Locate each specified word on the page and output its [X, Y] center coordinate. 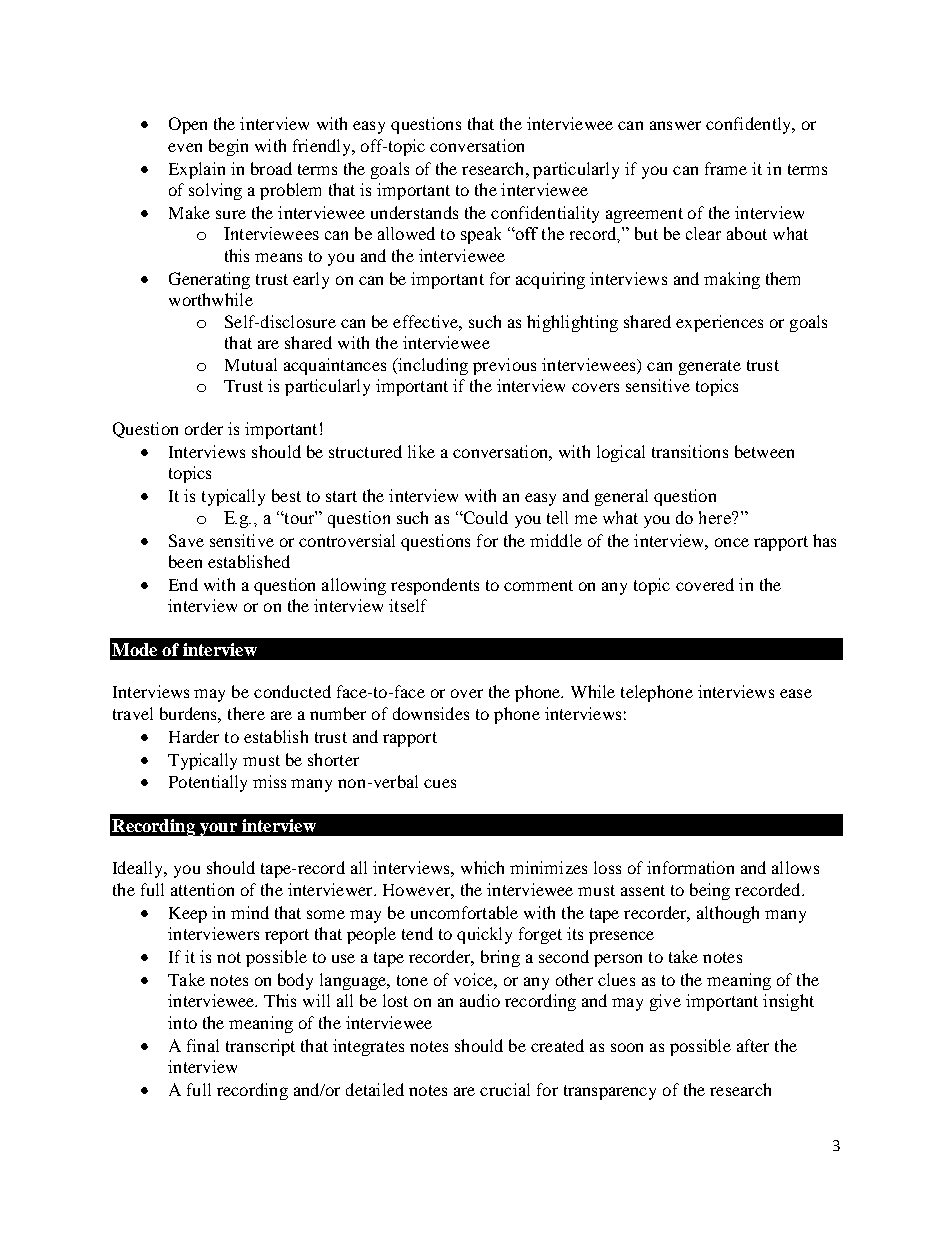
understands [414, 212]
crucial [505, 1089]
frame [726, 168]
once [732, 542]
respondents [435, 586]
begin [228, 147]
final [203, 1045]
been [185, 561]
